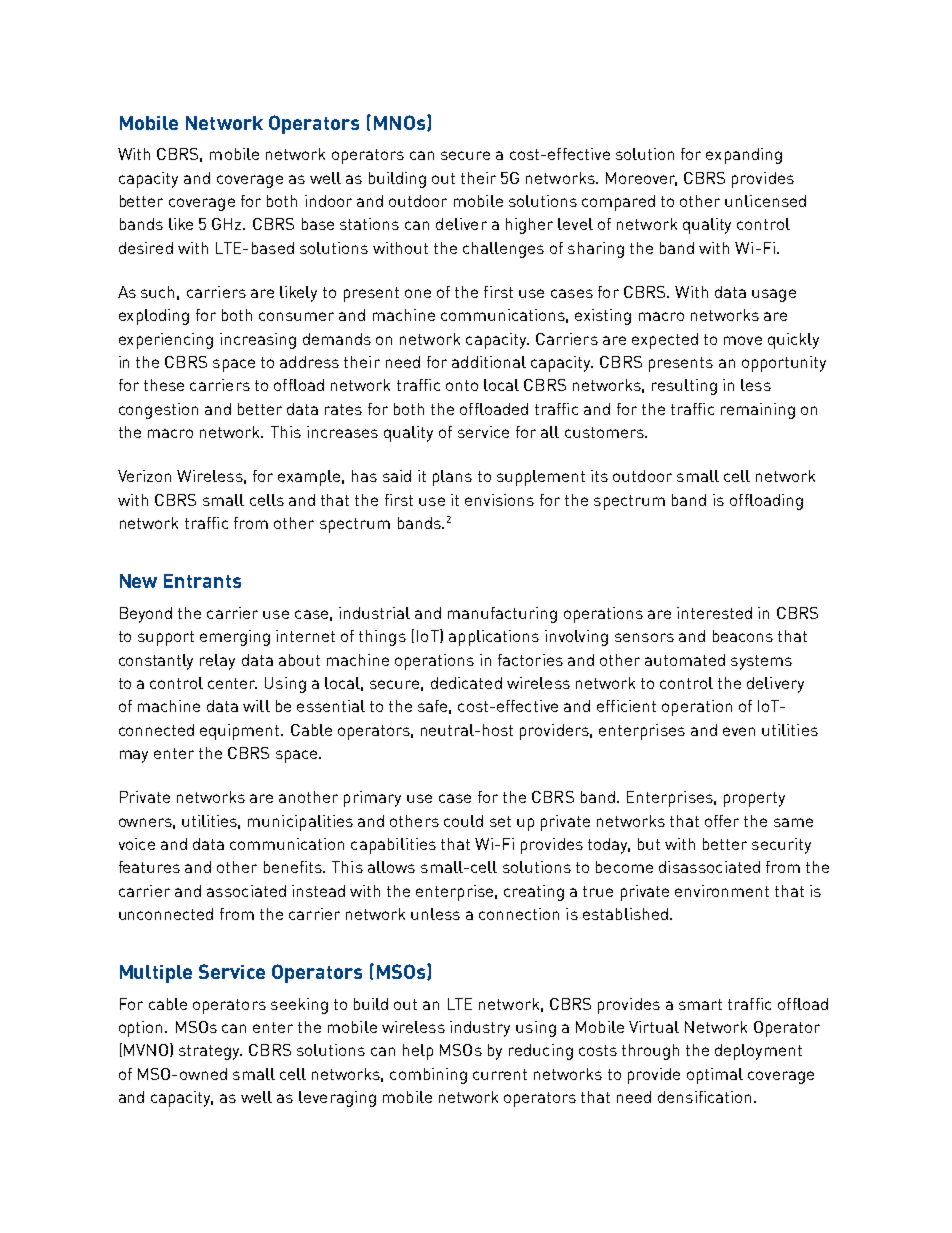 The image size is (952, 1233). What do you see at coordinates (158, 411) in the page?
I see `congestion` at bounding box center [158, 411].
